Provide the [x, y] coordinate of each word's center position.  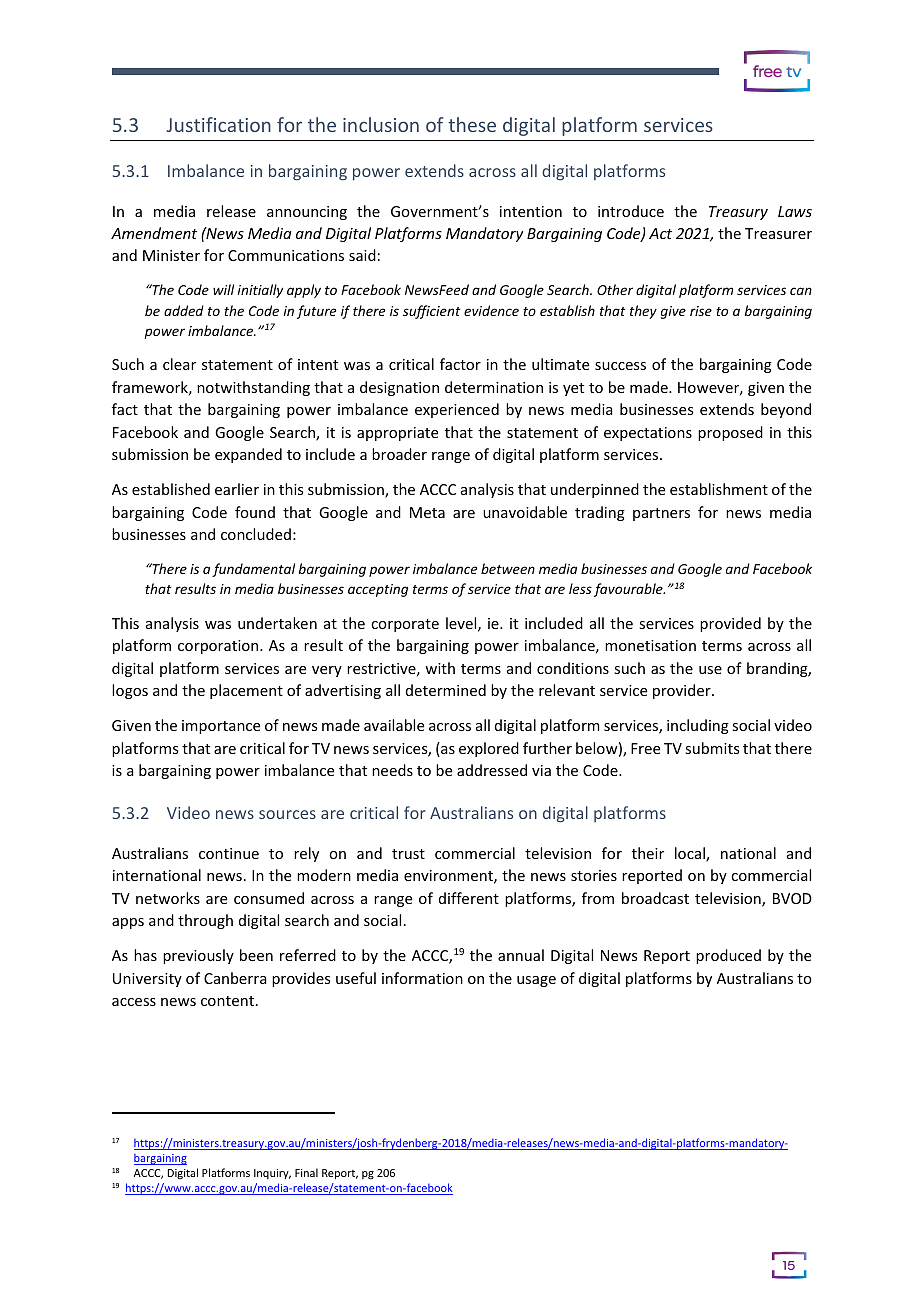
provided [730, 624]
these [472, 124]
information [422, 978]
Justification [218, 124]
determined [446, 690]
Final [306, 1172]
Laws [795, 211]
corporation [219, 647]
